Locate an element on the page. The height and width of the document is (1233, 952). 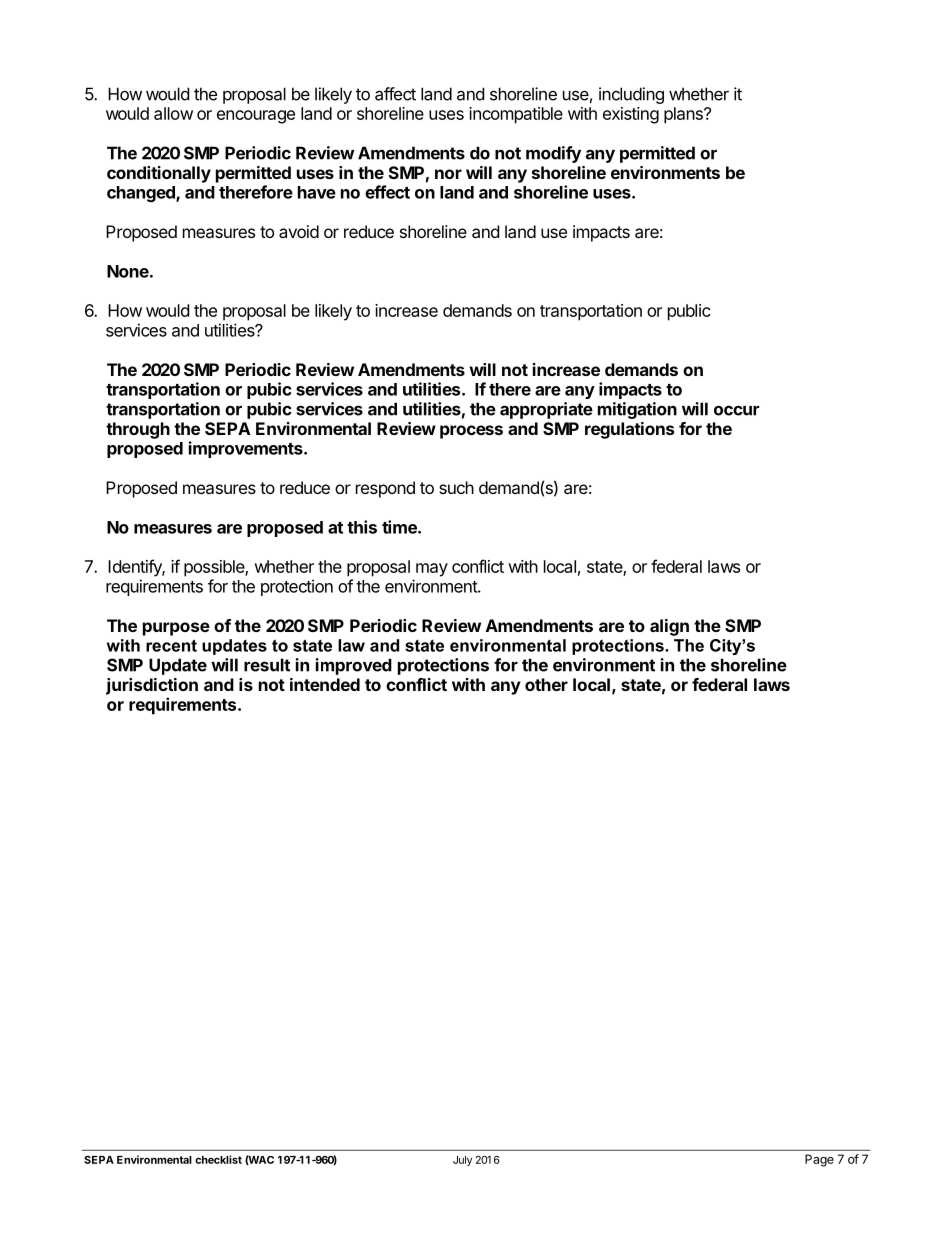
may is located at coordinates (432, 570).
